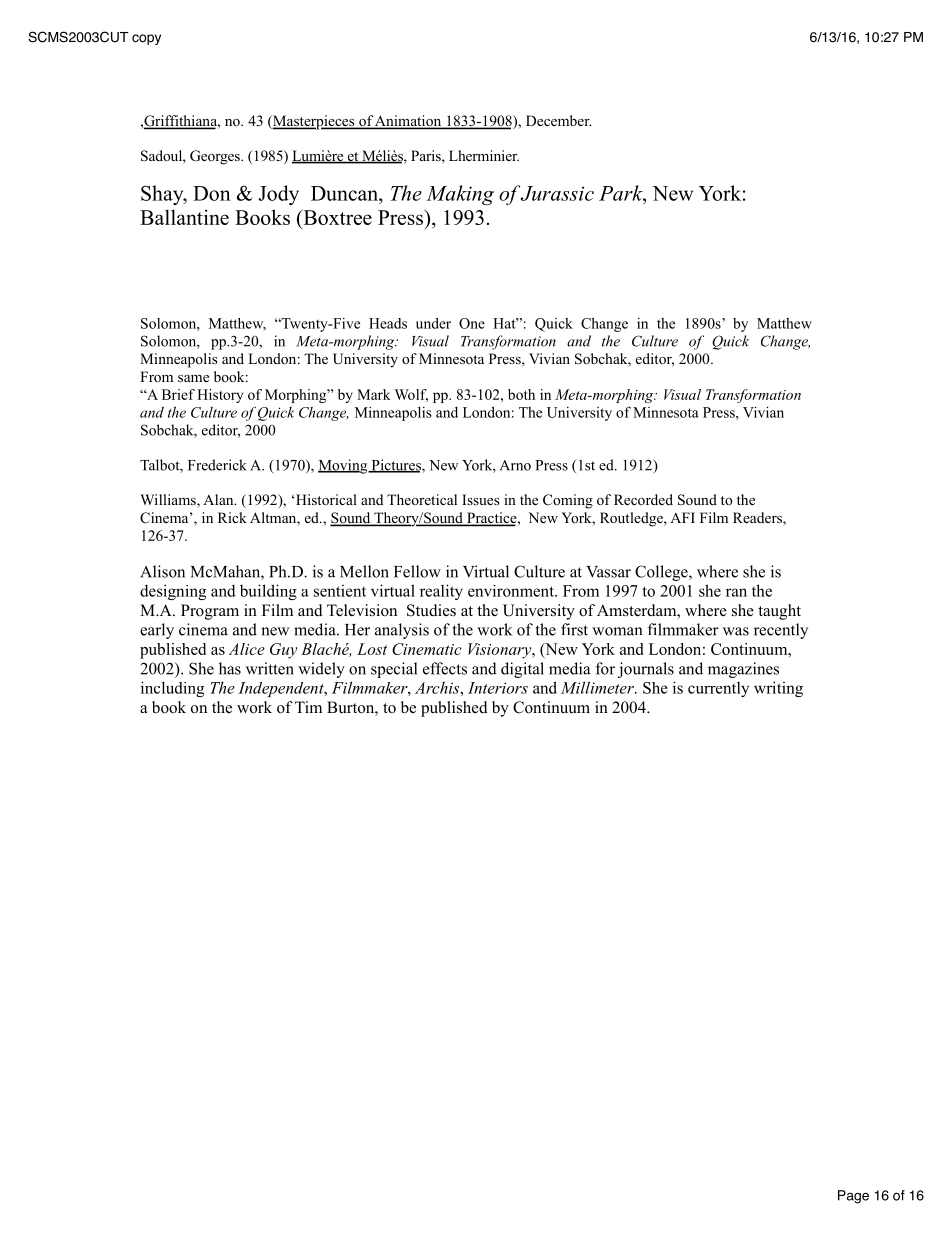 This screenshot has height=1233, width=952. What do you see at coordinates (172, 689) in the screenshot?
I see `including` at bounding box center [172, 689].
